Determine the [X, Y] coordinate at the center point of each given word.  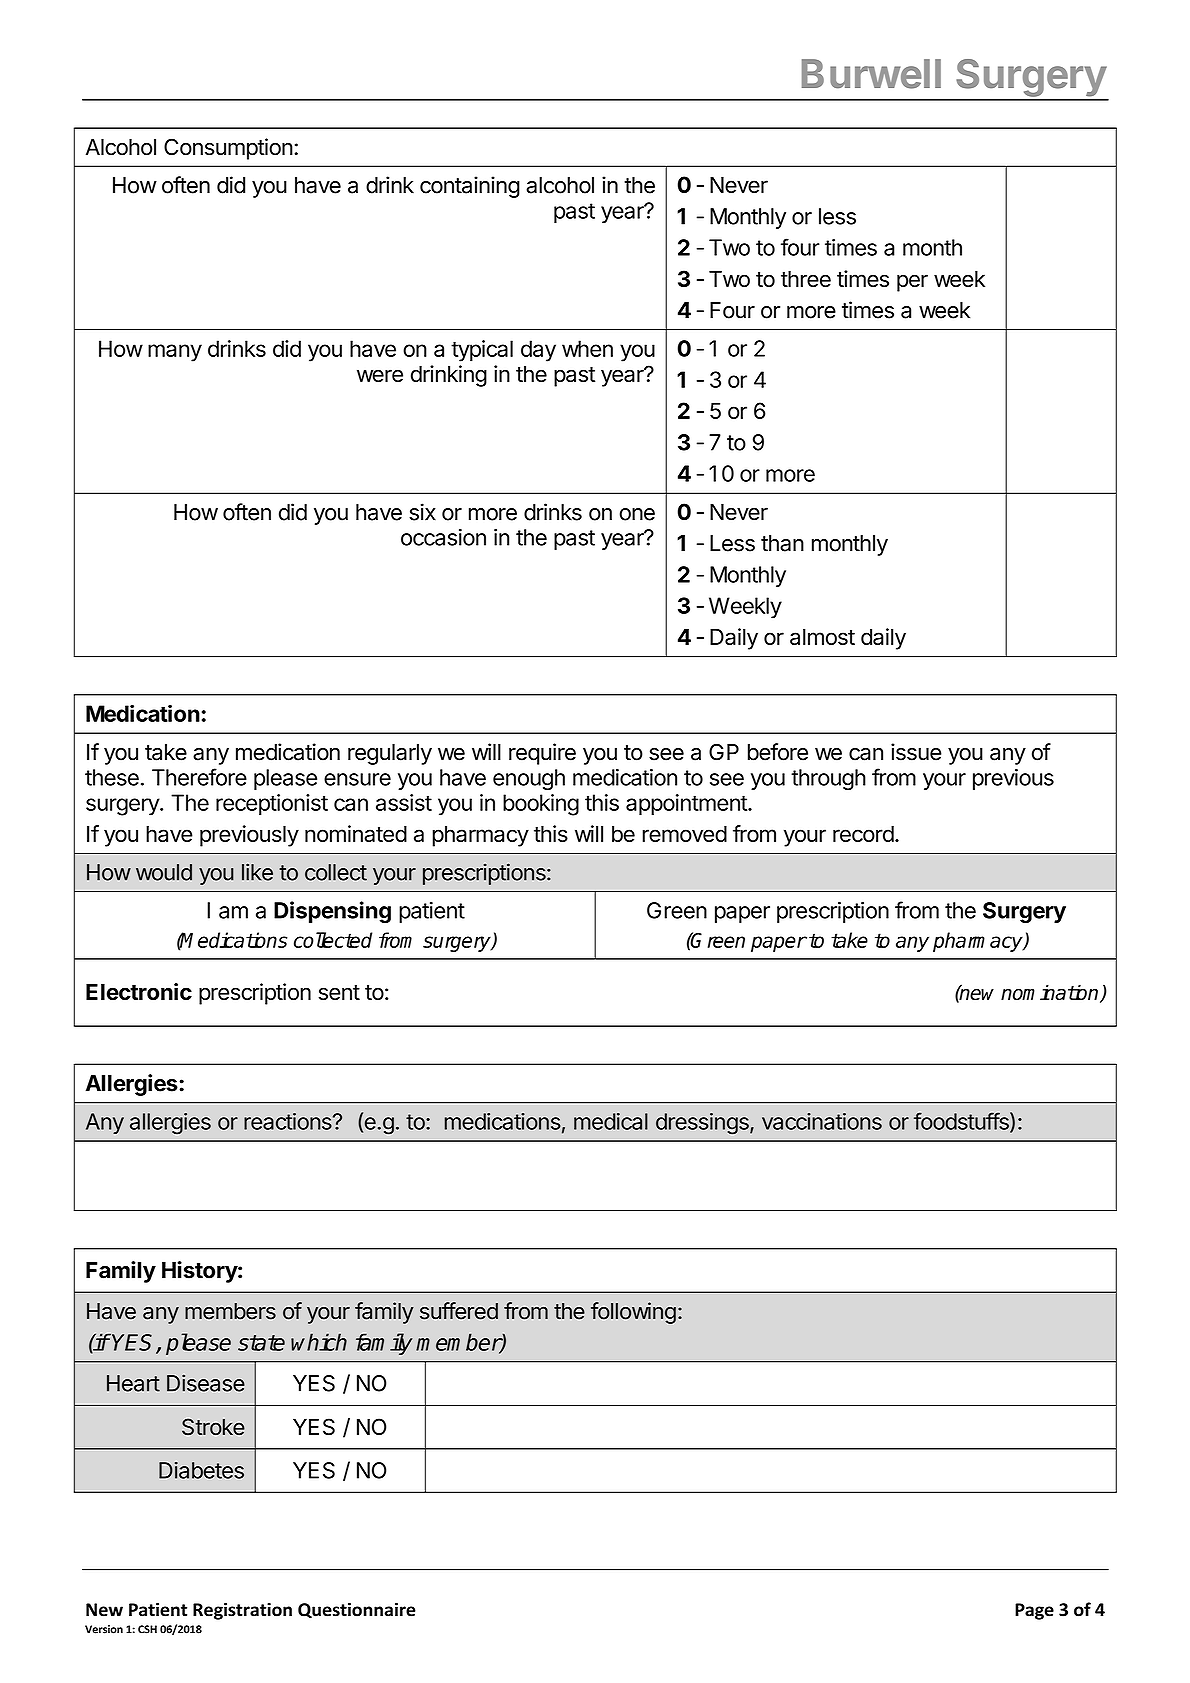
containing [470, 187]
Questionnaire [357, 1611]
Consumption [228, 149]
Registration [242, 1611]
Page [1034, 1611]
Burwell [871, 74]
